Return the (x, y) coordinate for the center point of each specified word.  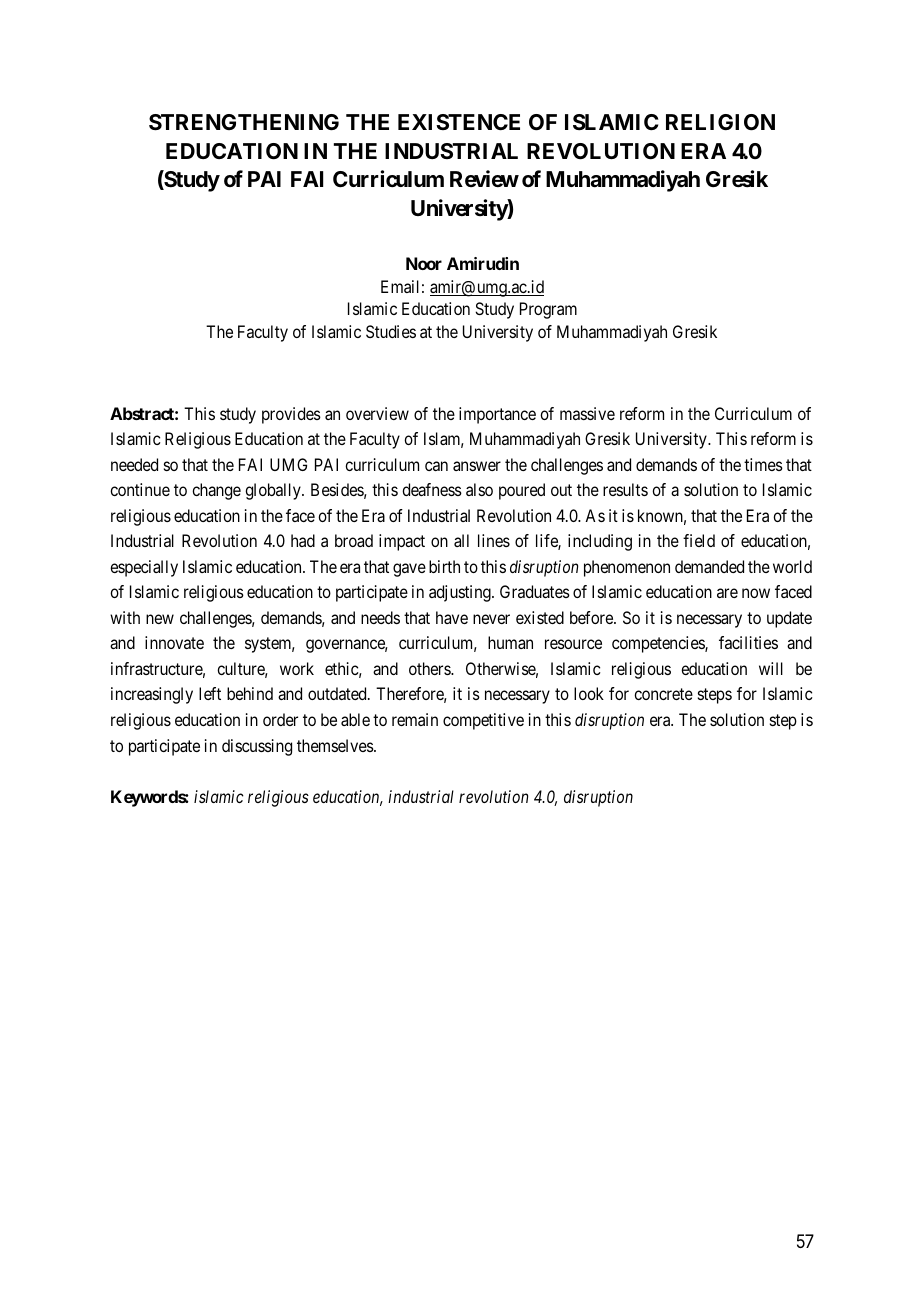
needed (134, 464)
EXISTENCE (459, 122)
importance (497, 415)
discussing (257, 747)
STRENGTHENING (244, 122)
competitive (483, 721)
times (763, 464)
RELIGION (720, 122)
